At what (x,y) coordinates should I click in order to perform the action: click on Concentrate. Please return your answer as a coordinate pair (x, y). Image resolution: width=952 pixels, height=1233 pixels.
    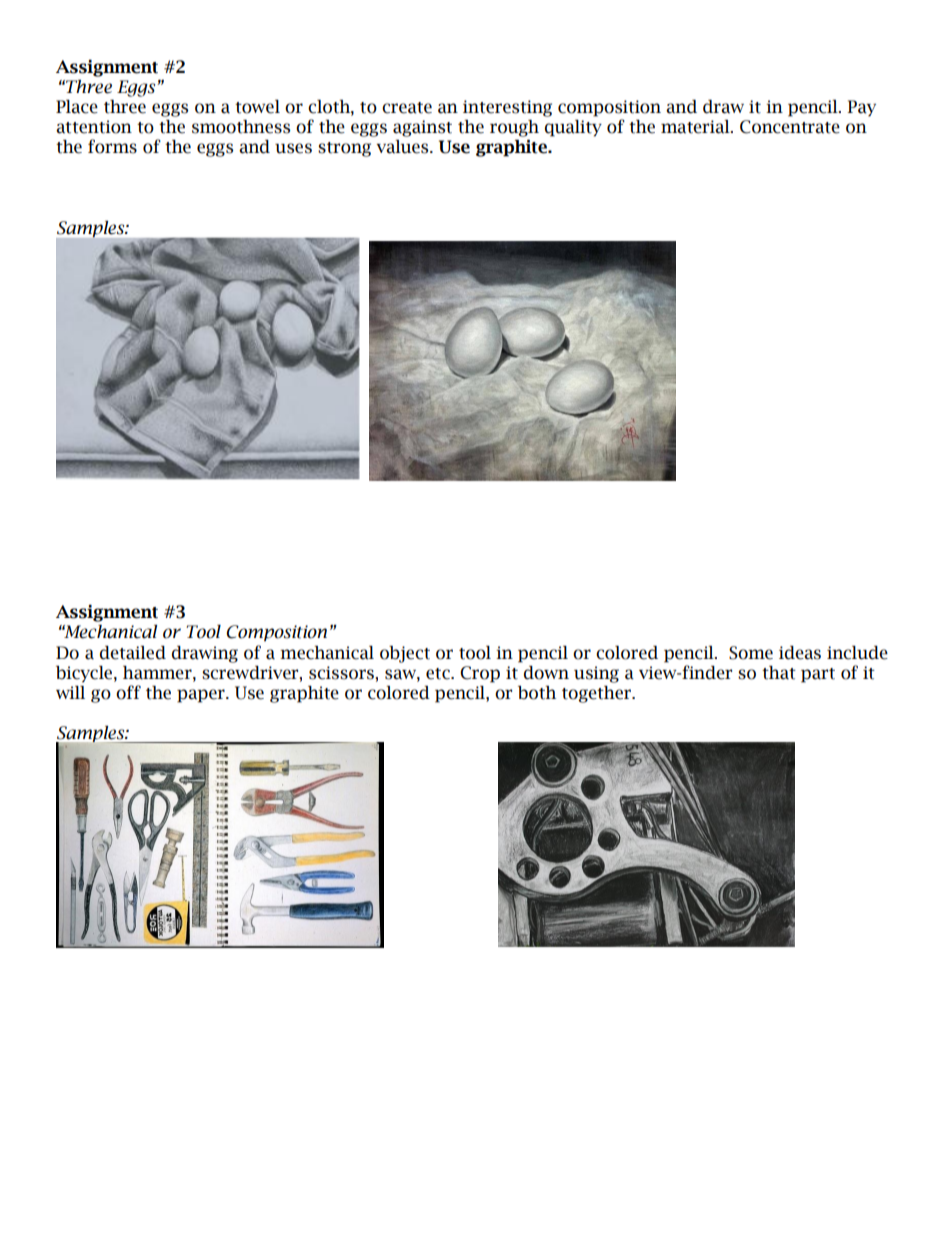
    Looking at the image, I should click on (790, 127).
